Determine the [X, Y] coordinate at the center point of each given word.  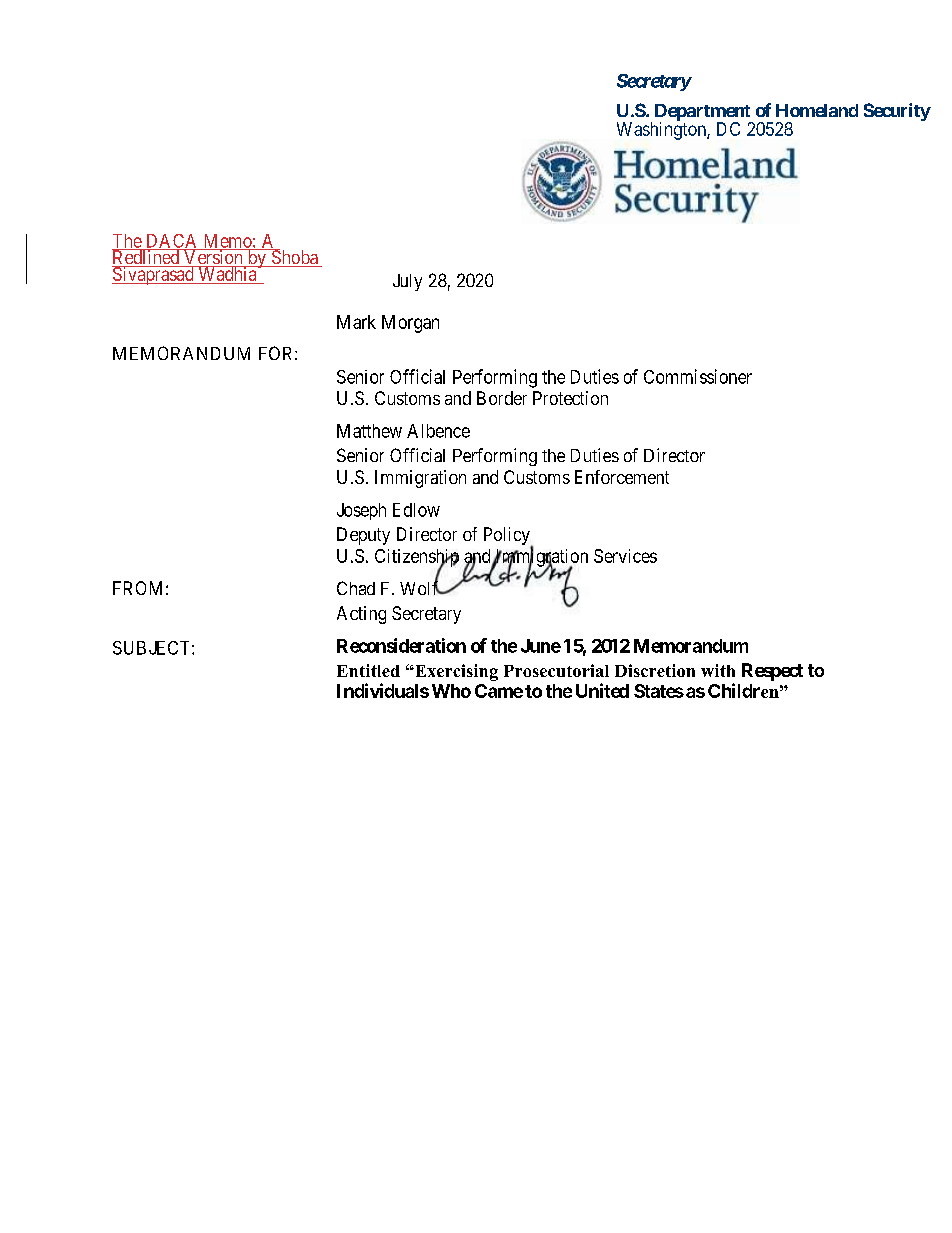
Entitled [368, 670]
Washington [662, 131]
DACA [172, 242]
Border [502, 398]
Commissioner [698, 376]
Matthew [369, 431]
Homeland [817, 110]
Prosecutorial [556, 670]
